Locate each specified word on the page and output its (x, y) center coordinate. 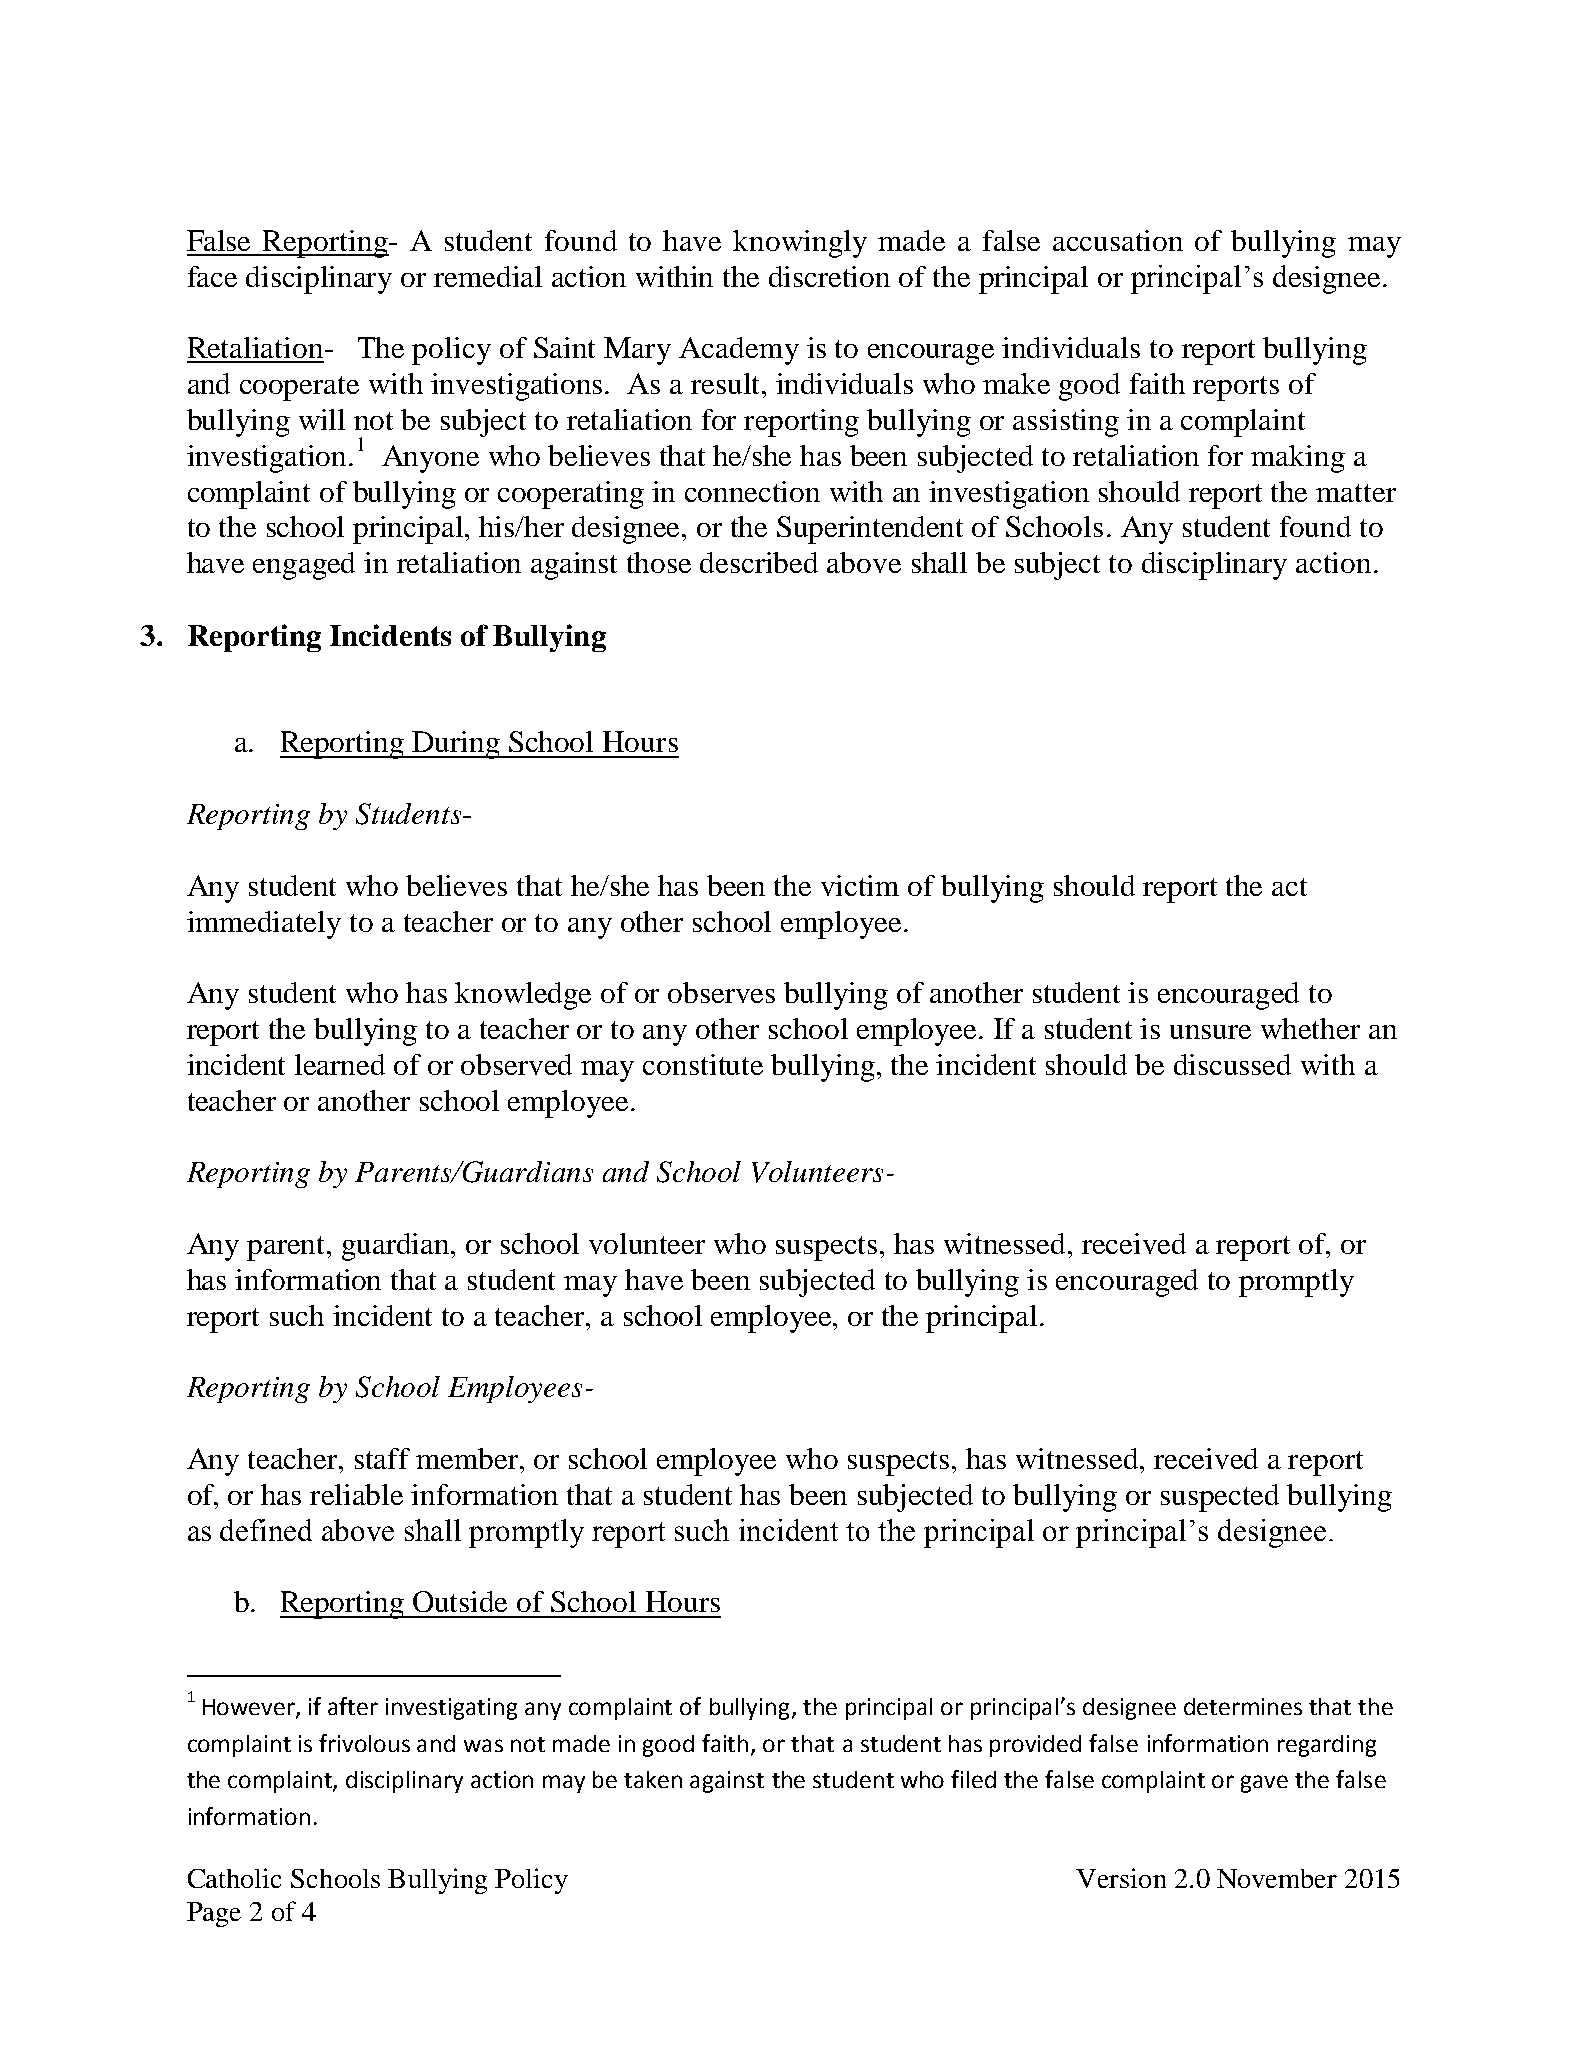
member (468, 1458)
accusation (1118, 240)
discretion (829, 276)
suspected (1220, 1498)
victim (860, 885)
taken (653, 1779)
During (456, 745)
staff (382, 1458)
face (212, 276)
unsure (1210, 1032)
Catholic (234, 1878)
